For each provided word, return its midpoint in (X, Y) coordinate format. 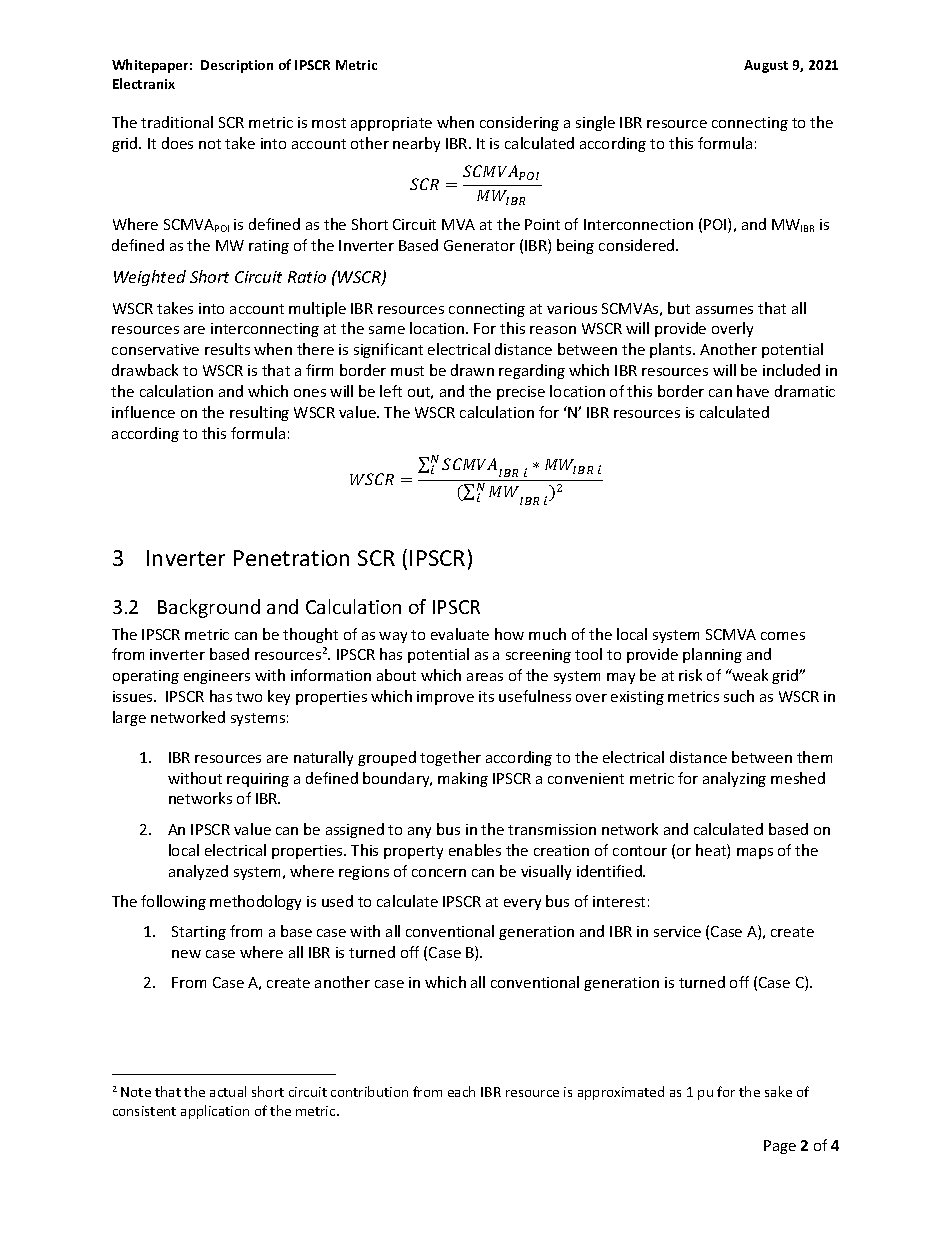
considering (519, 123)
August (766, 66)
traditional (177, 122)
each (461, 1091)
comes (783, 636)
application (215, 1112)
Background (209, 608)
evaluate (460, 634)
